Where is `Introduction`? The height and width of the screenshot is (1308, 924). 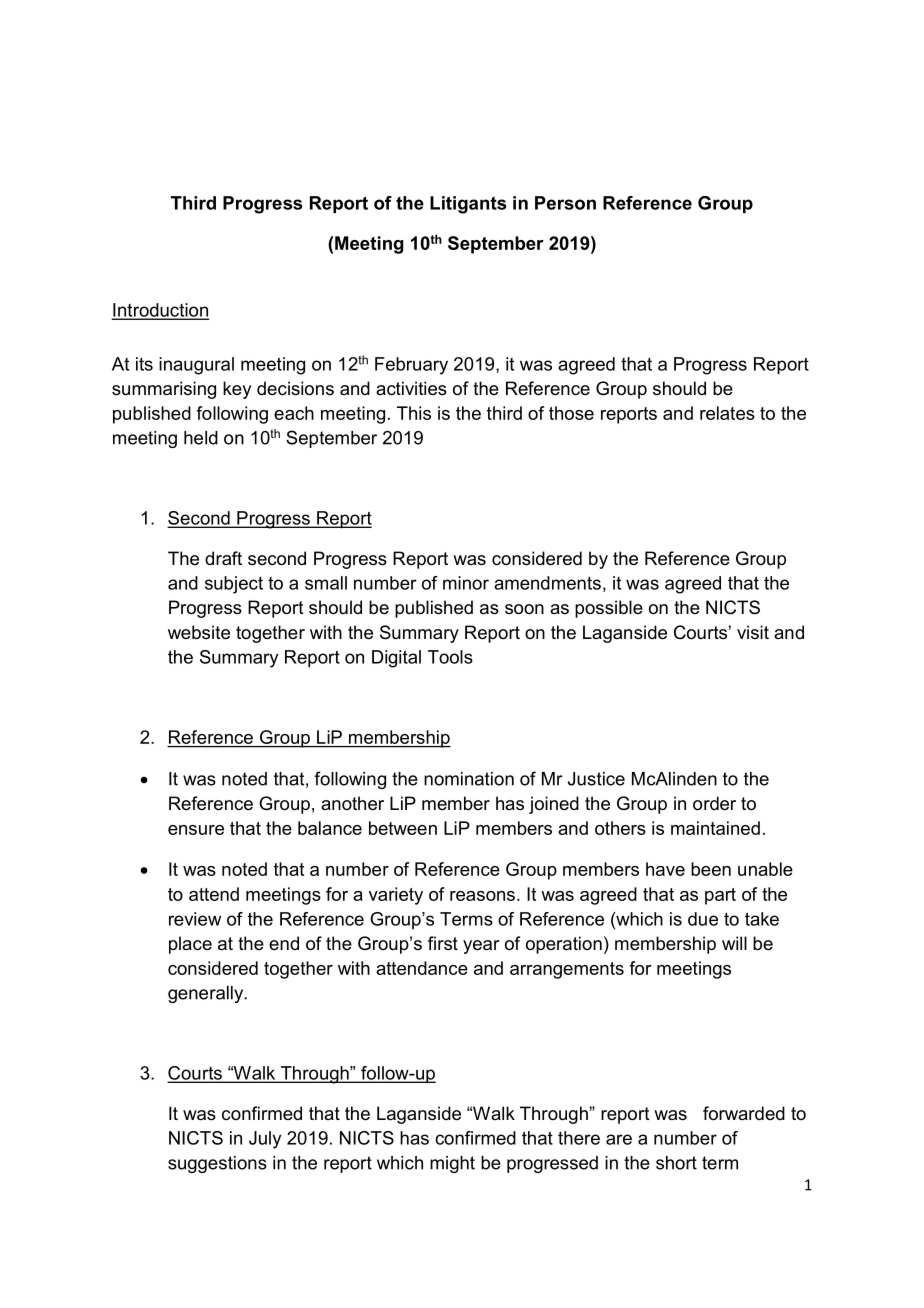 Introduction is located at coordinates (160, 311).
